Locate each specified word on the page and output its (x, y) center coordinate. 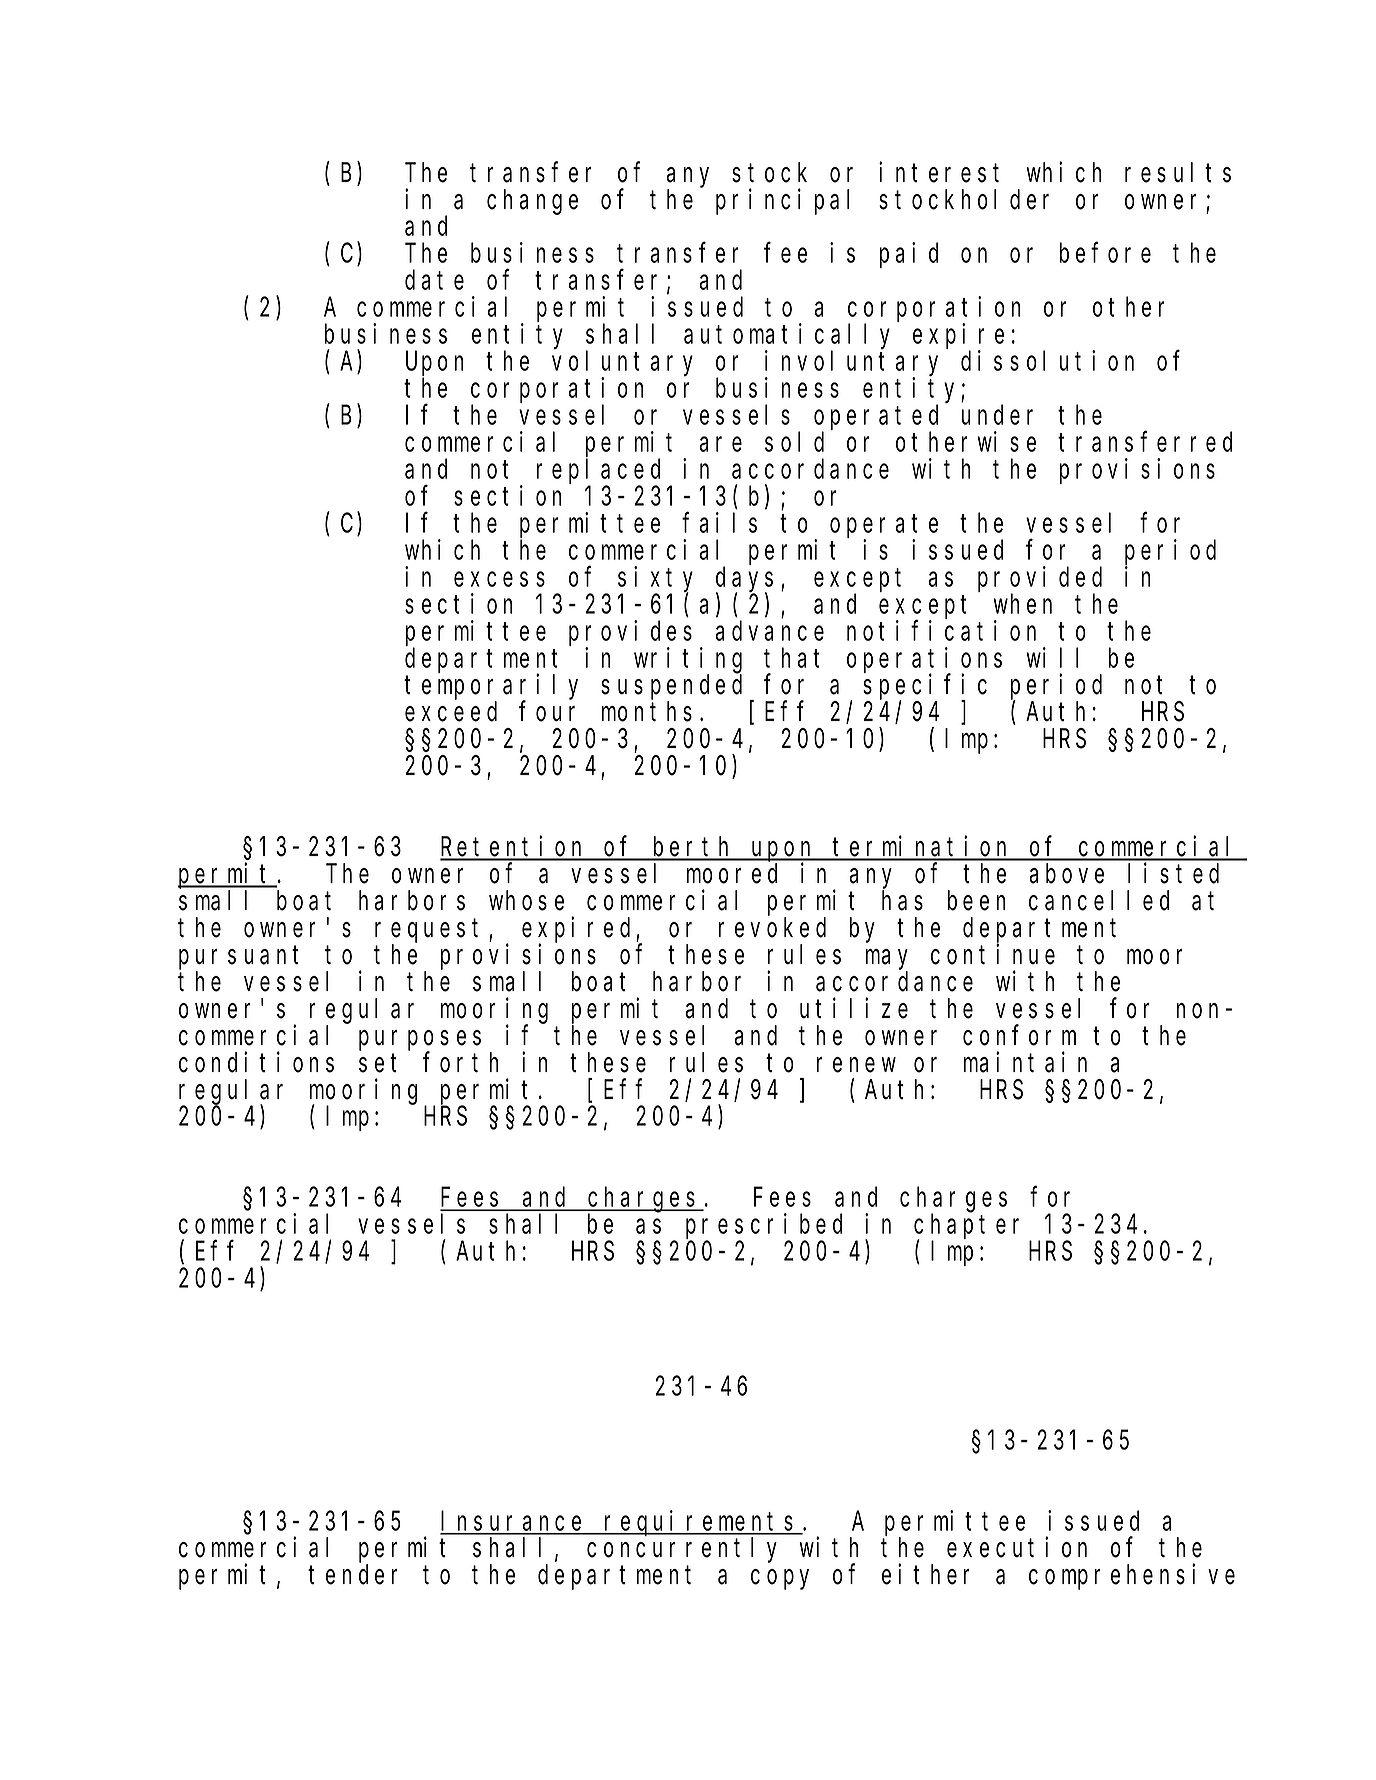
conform (1019, 1035)
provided (1040, 579)
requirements (701, 1523)
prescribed (764, 1227)
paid (909, 255)
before (1105, 253)
